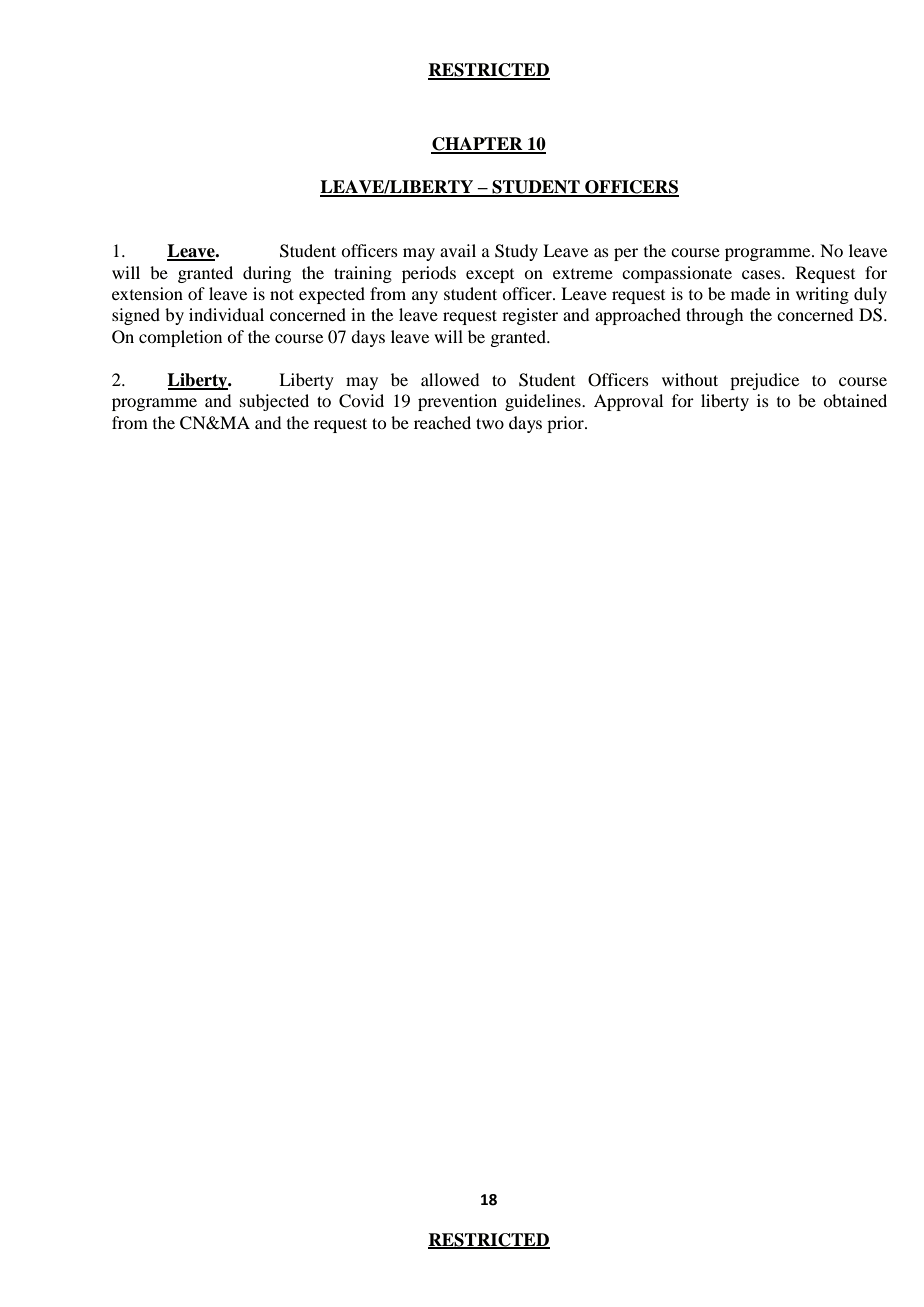 This screenshot has height=1307, width=924. Describe the element at coordinates (267, 274) in the screenshot. I see `during` at that location.
